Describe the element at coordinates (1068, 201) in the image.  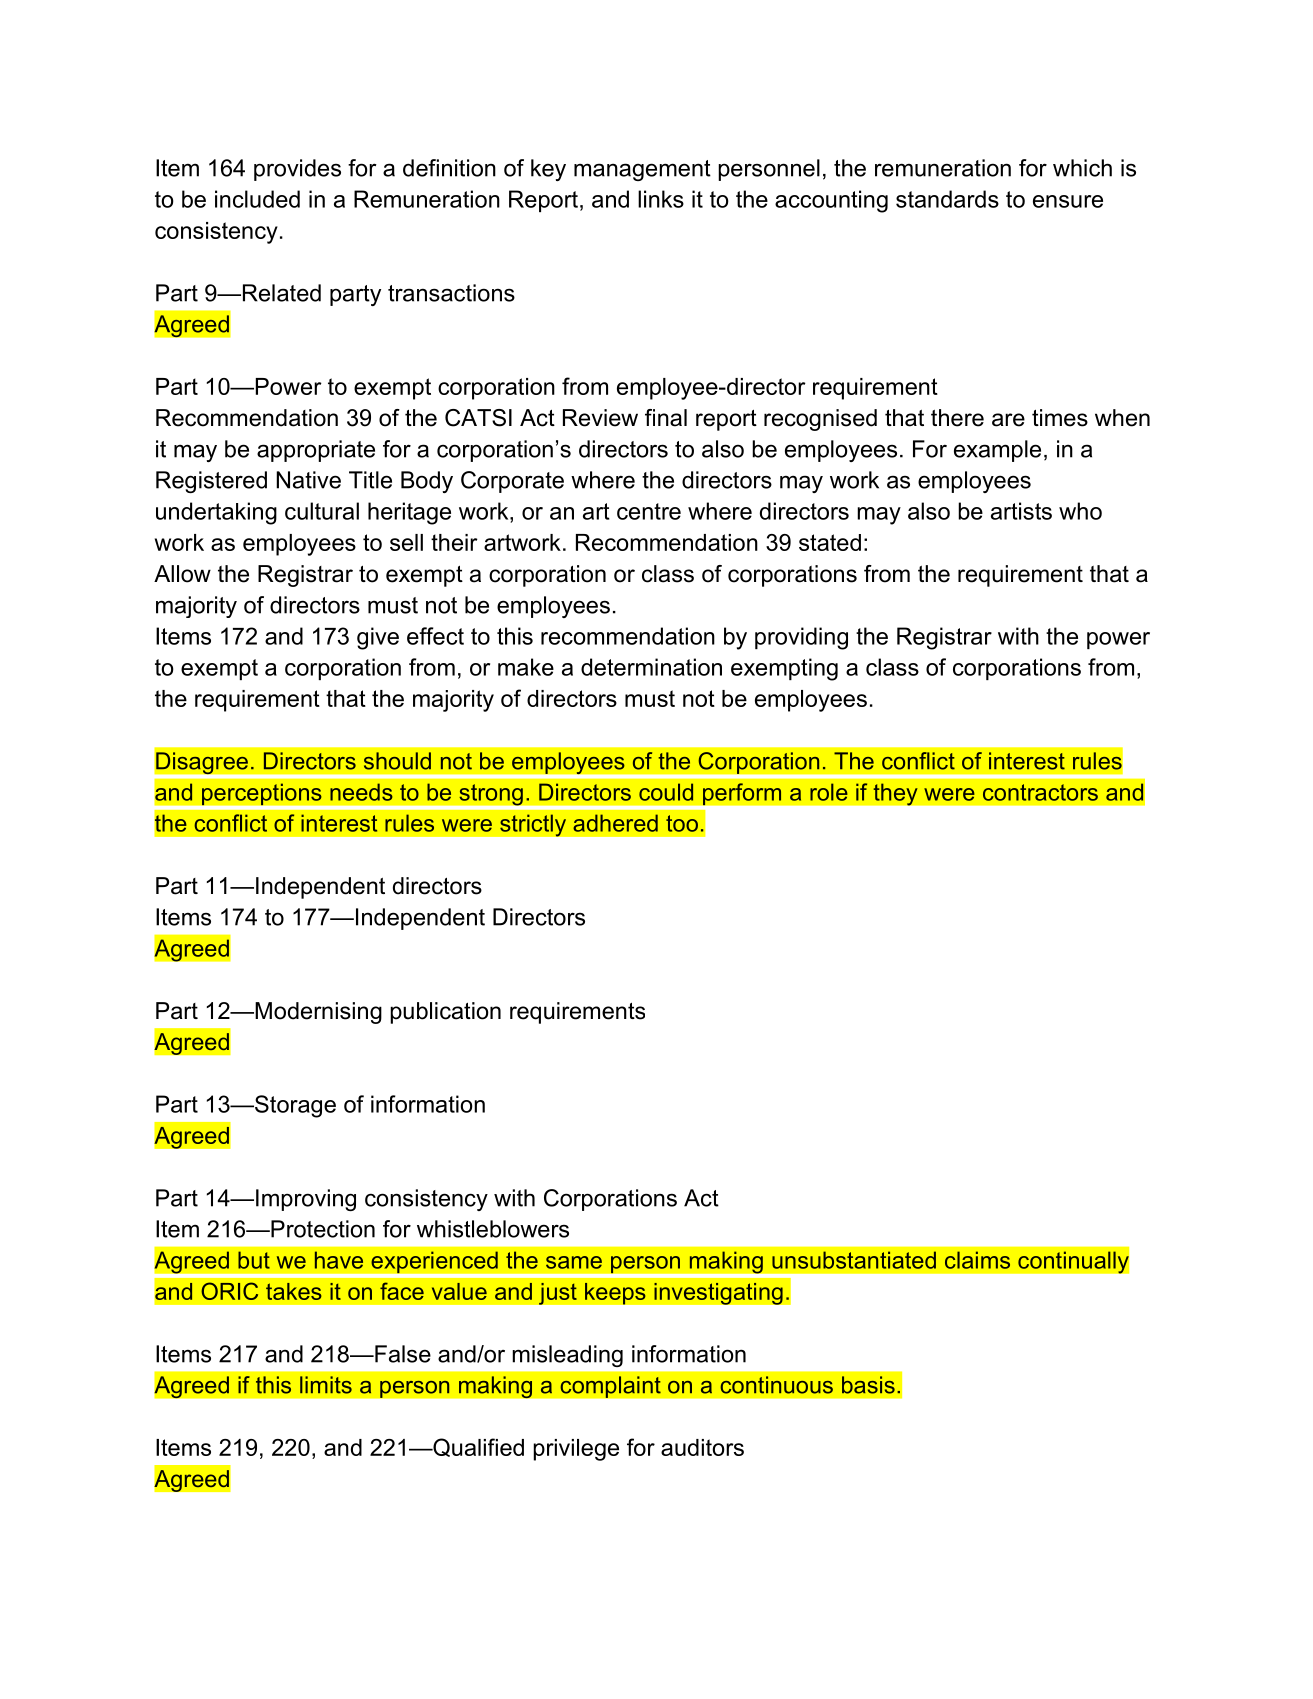
I see `ensure` at that location.
